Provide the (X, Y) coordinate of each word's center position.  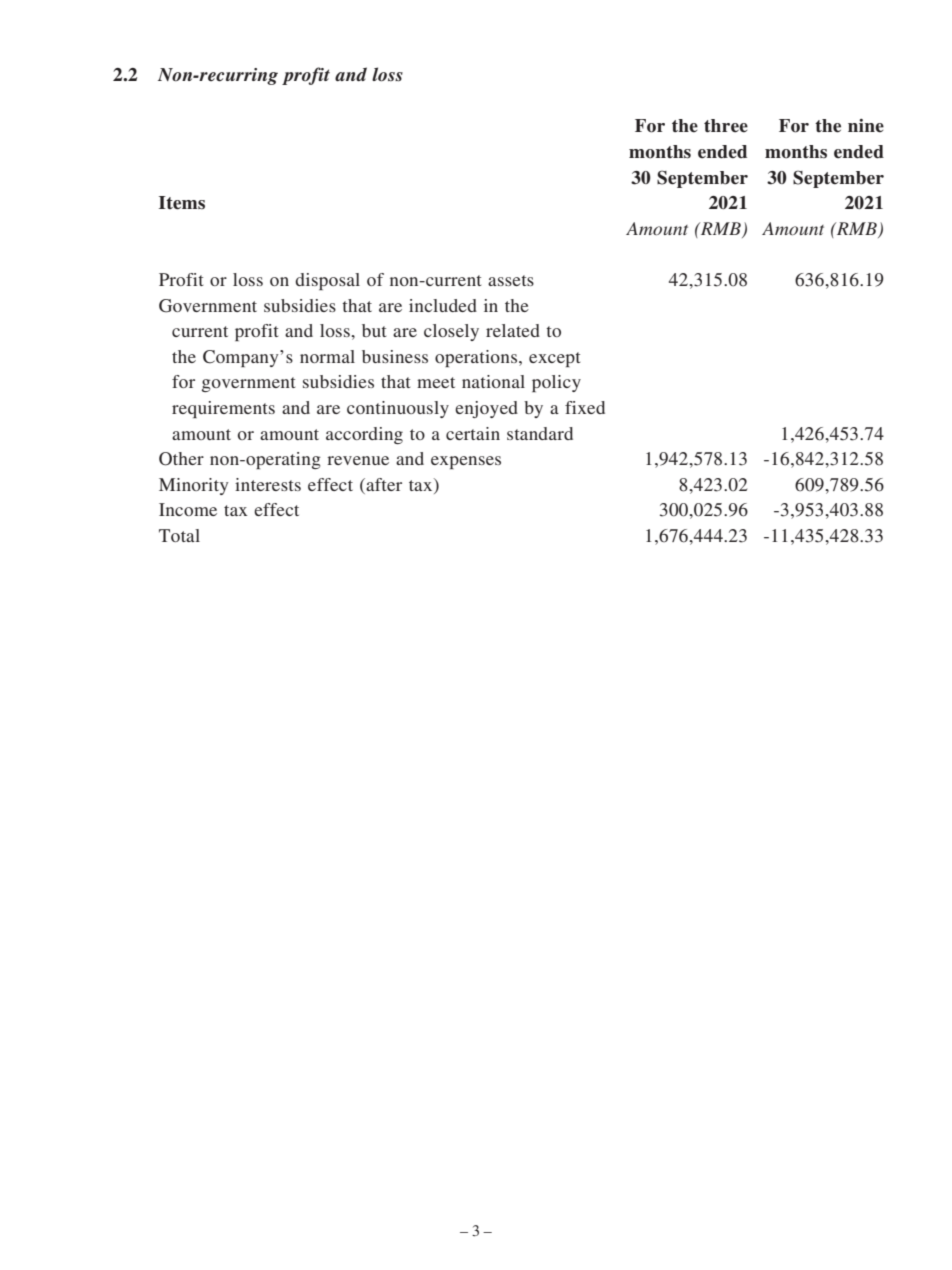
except (554, 359)
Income (188, 509)
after (383, 484)
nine (866, 126)
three (726, 126)
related (513, 330)
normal (327, 356)
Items (182, 203)
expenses (466, 462)
